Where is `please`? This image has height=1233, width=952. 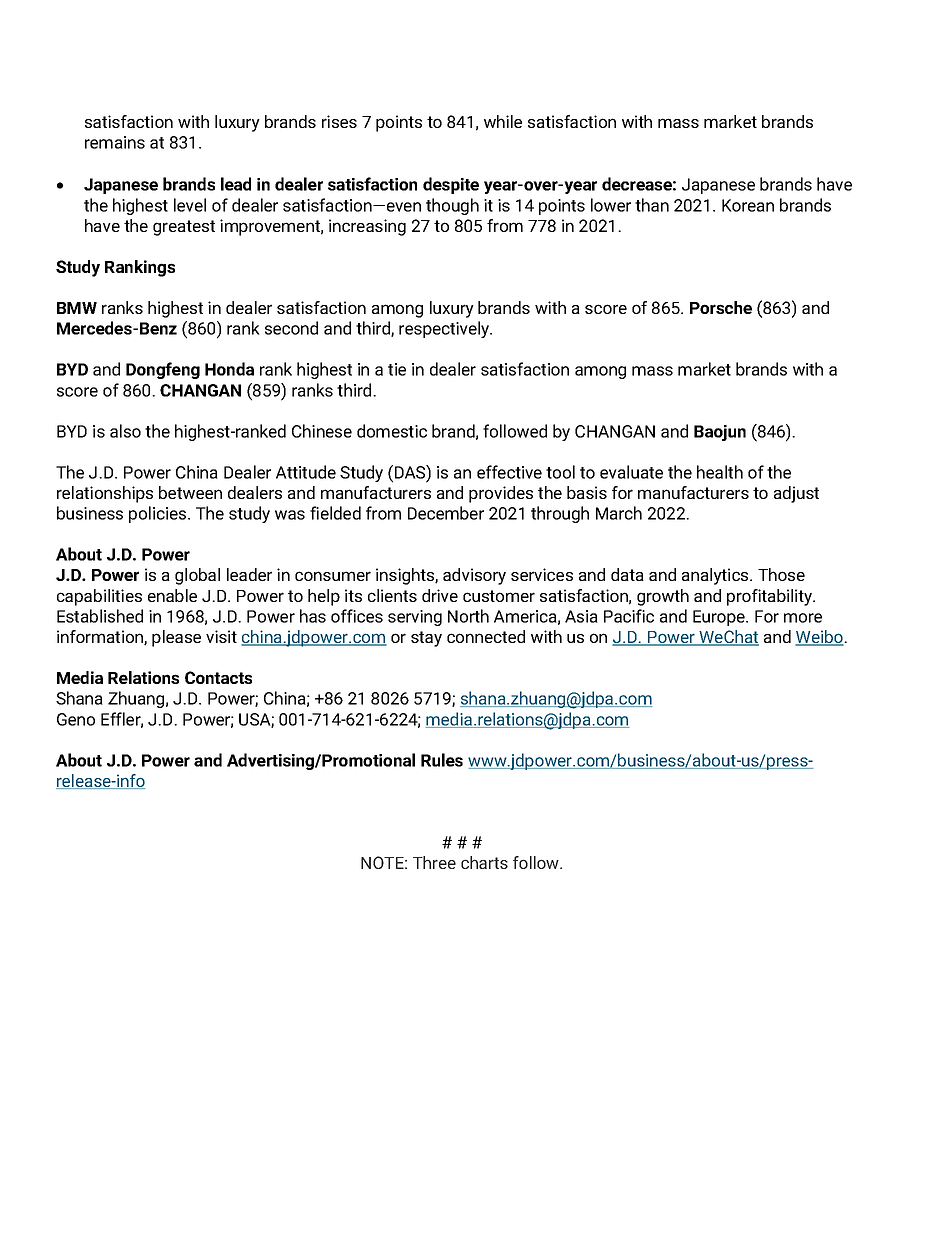 please is located at coordinates (176, 638).
